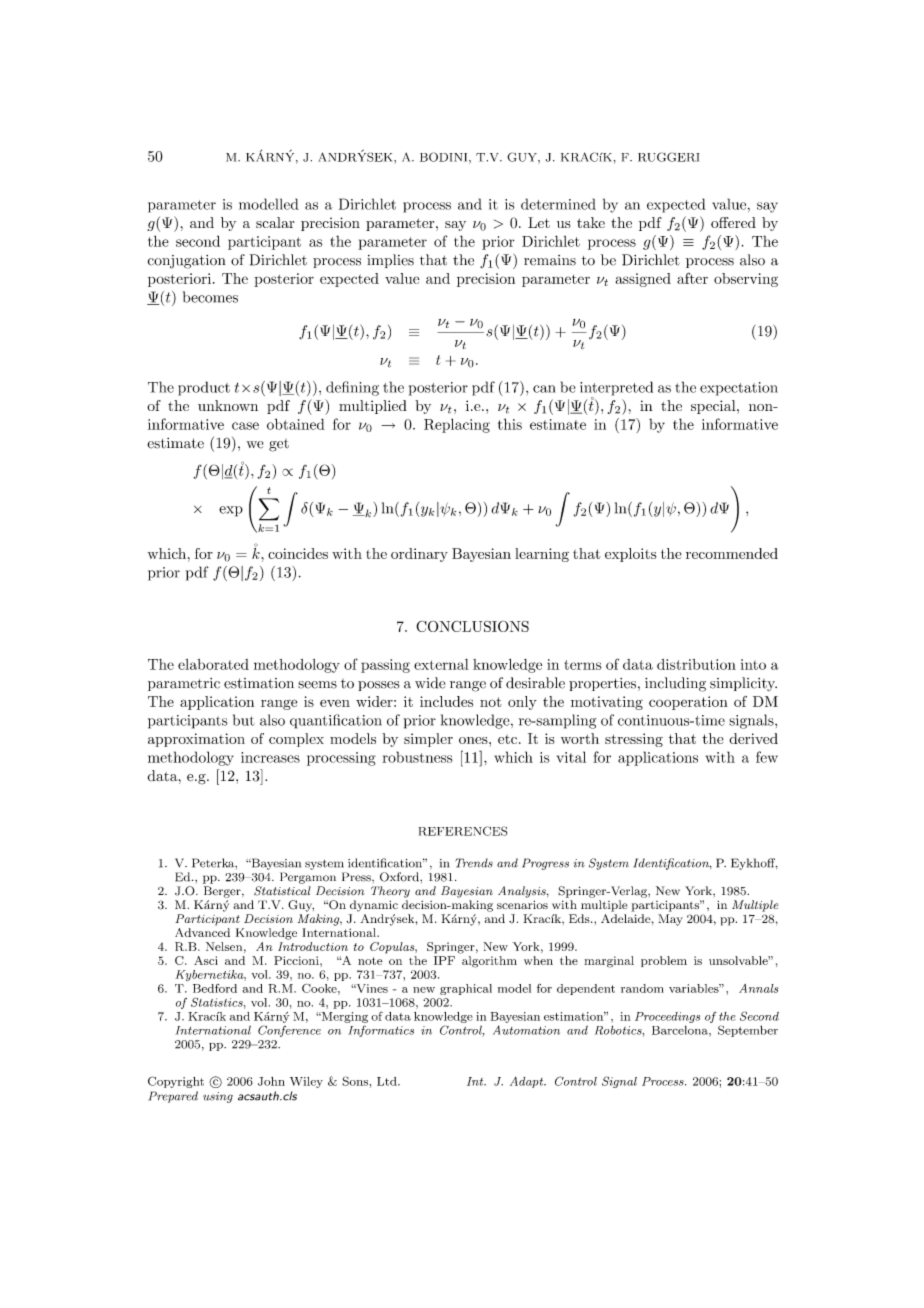  I want to click on Berger, so click(223, 892).
